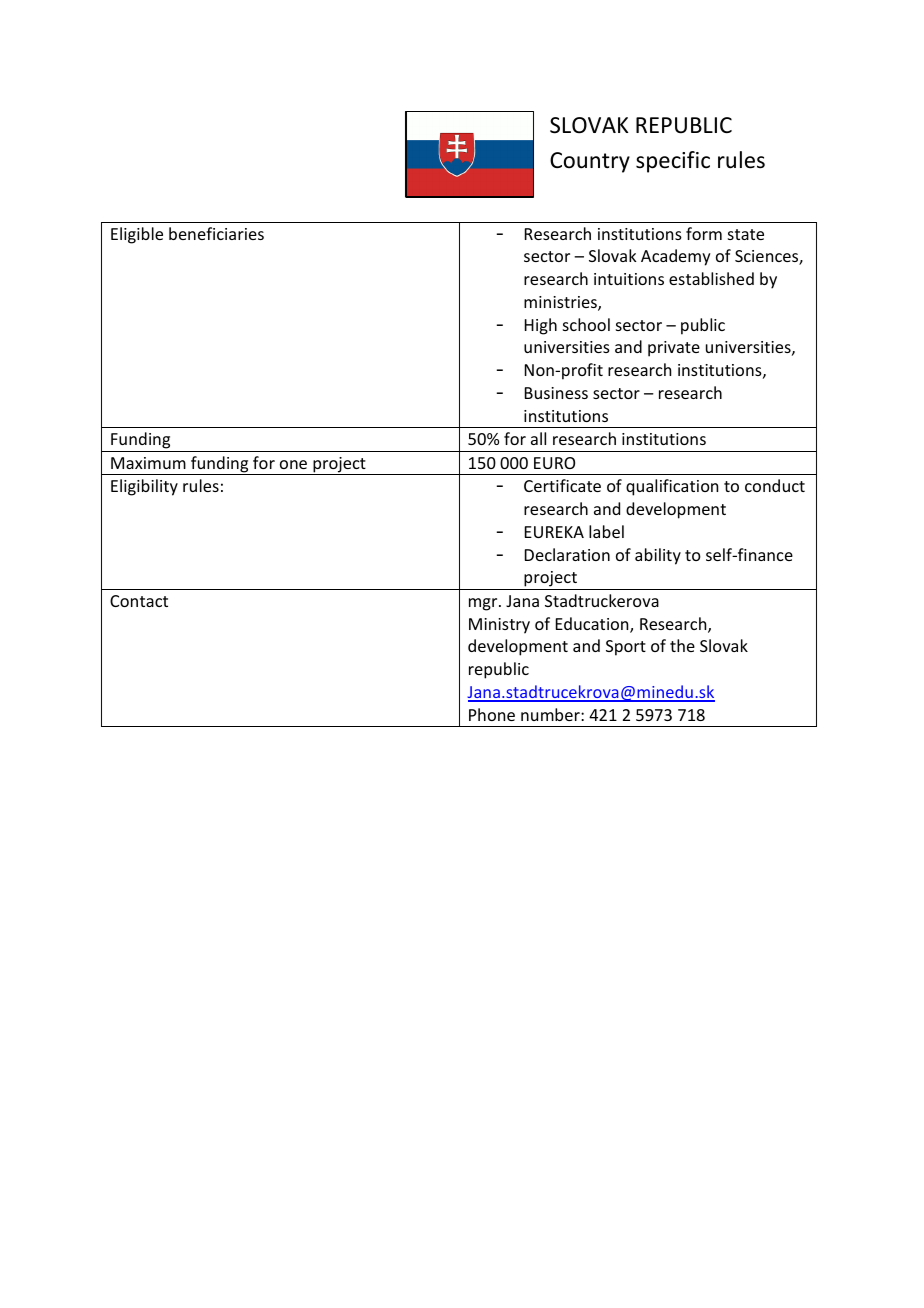 This document has height=1308, width=924. Describe the element at coordinates (674, 349) in the document. I see `private` at that location.
